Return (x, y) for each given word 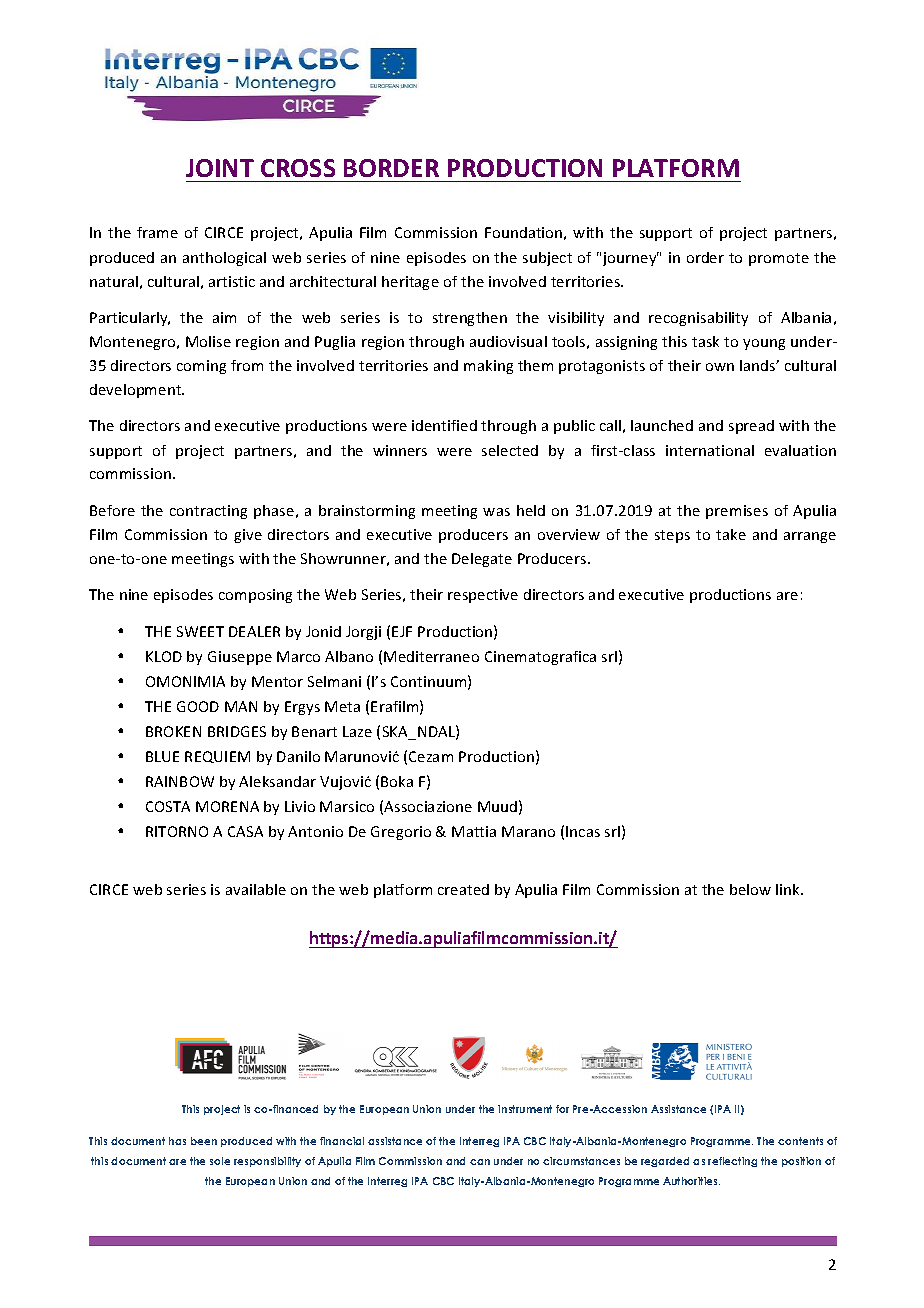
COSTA (168, 806)
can (480, 1162)
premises (737, 512)
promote (779, 259)
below (750, 889)
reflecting (732, 1162)
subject (547, 259)
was (496, 512)
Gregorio (401, 833)
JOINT (220, 168)
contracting (208, 512)
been (204, 1141)
